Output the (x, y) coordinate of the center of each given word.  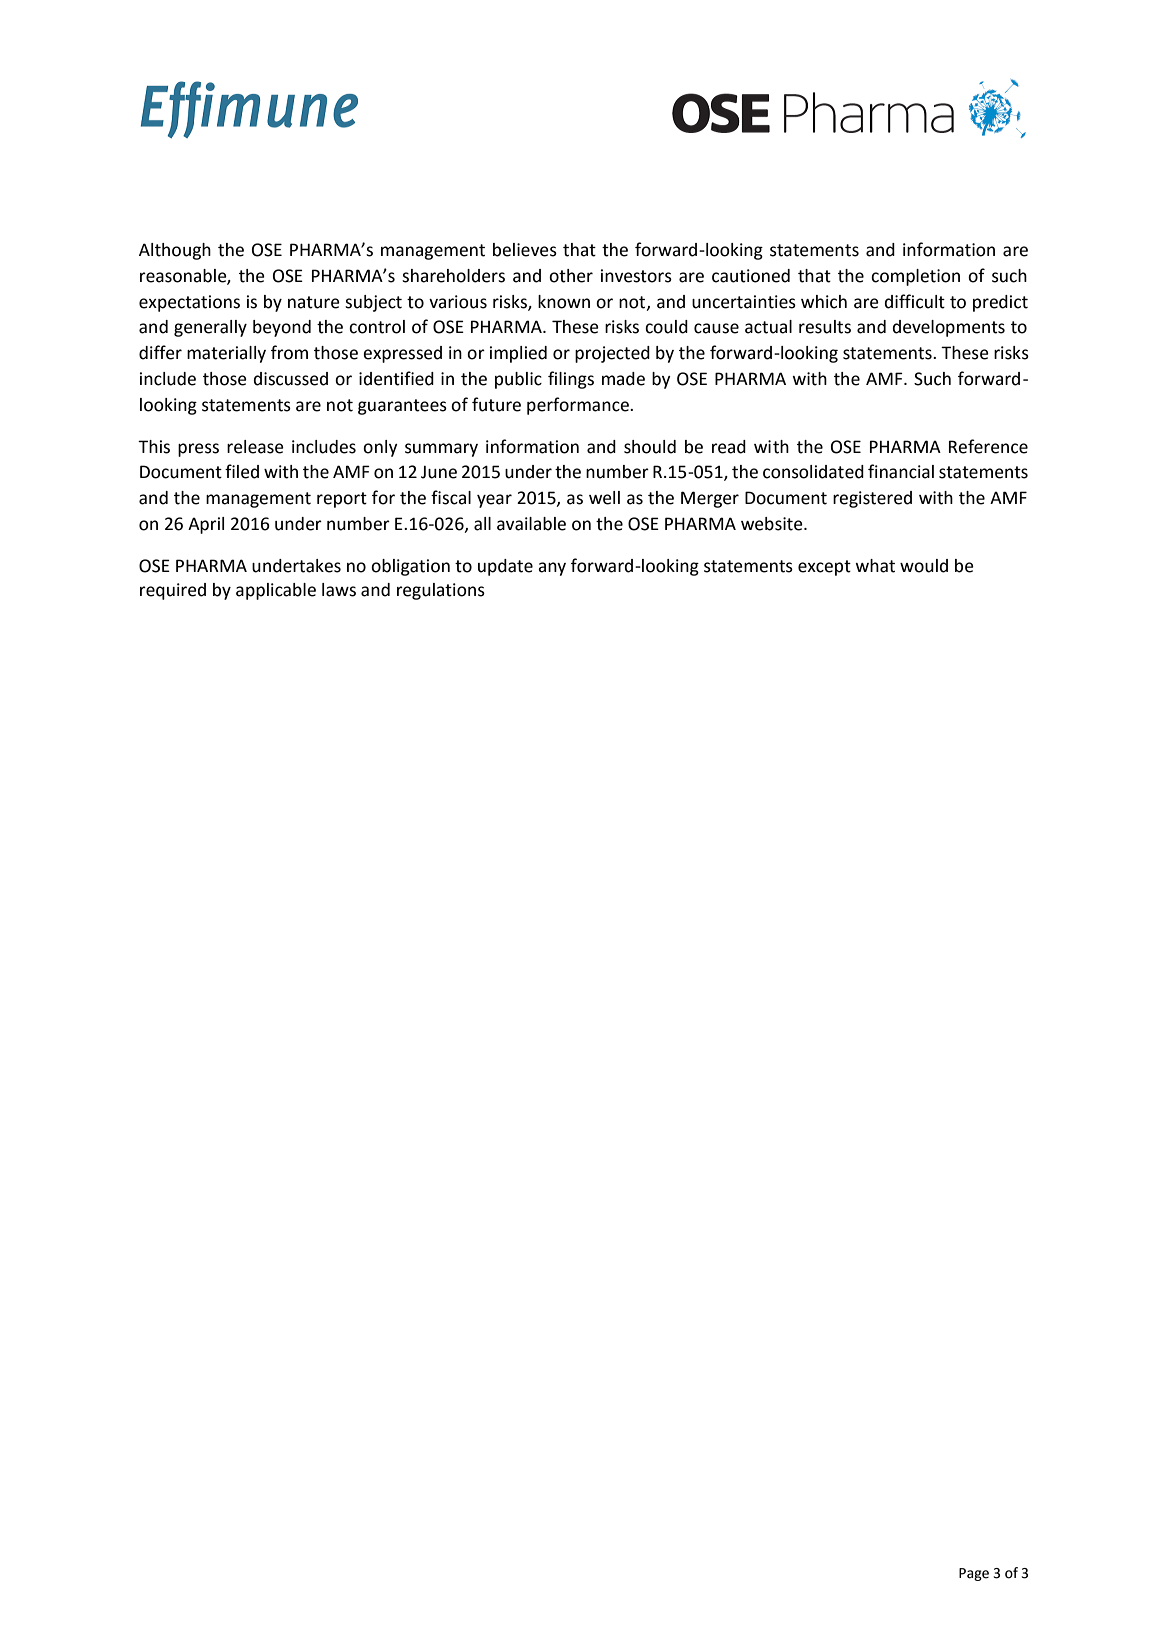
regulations (441, 591)
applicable (276, 591)
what (875, 566)
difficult (915, 301)
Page (974, 1574)
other (571, 276)
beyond (282, 328)
